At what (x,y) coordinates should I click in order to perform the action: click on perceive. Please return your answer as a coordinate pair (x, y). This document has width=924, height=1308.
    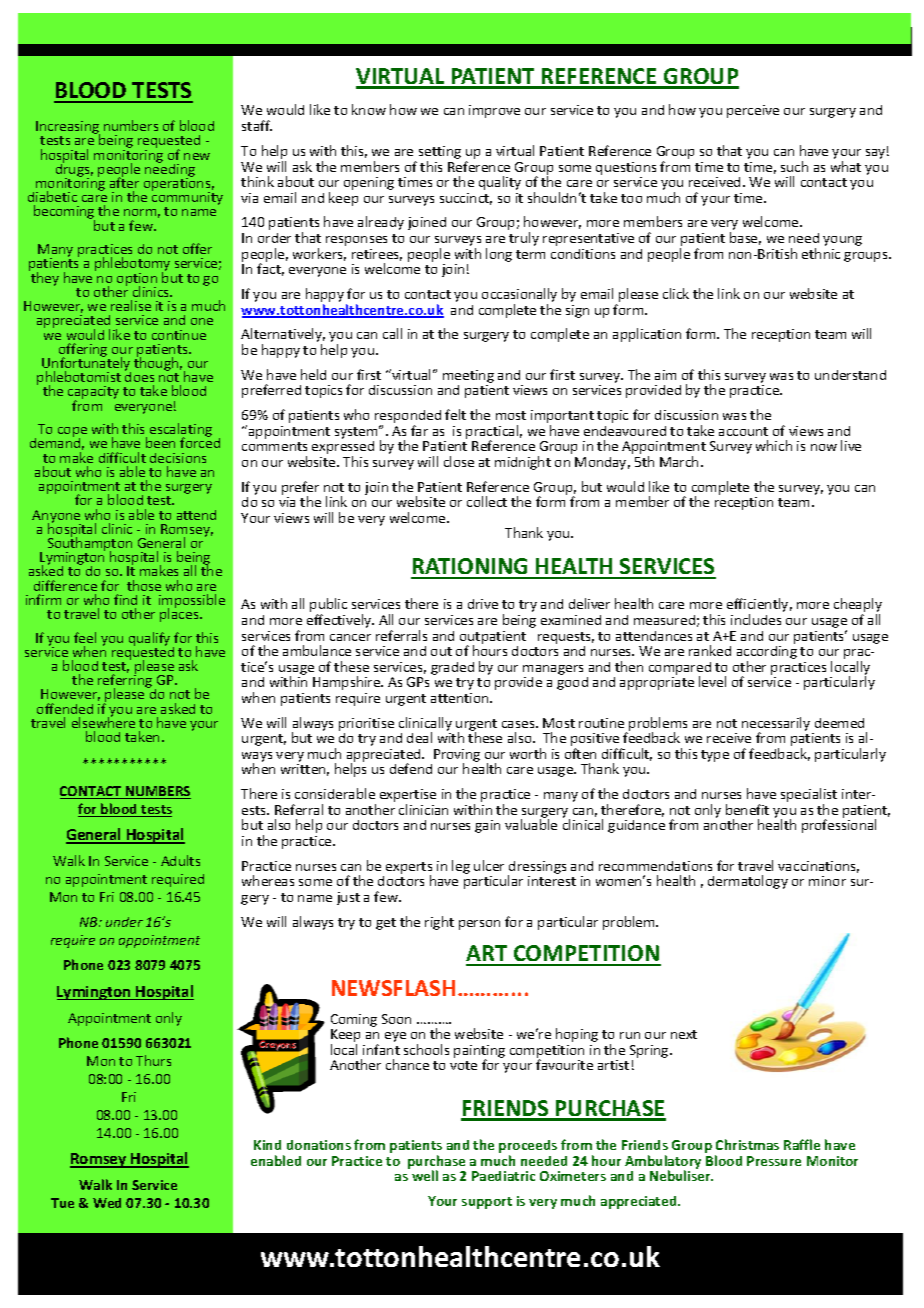
    Looking at the image, I should click on (753, 111).
